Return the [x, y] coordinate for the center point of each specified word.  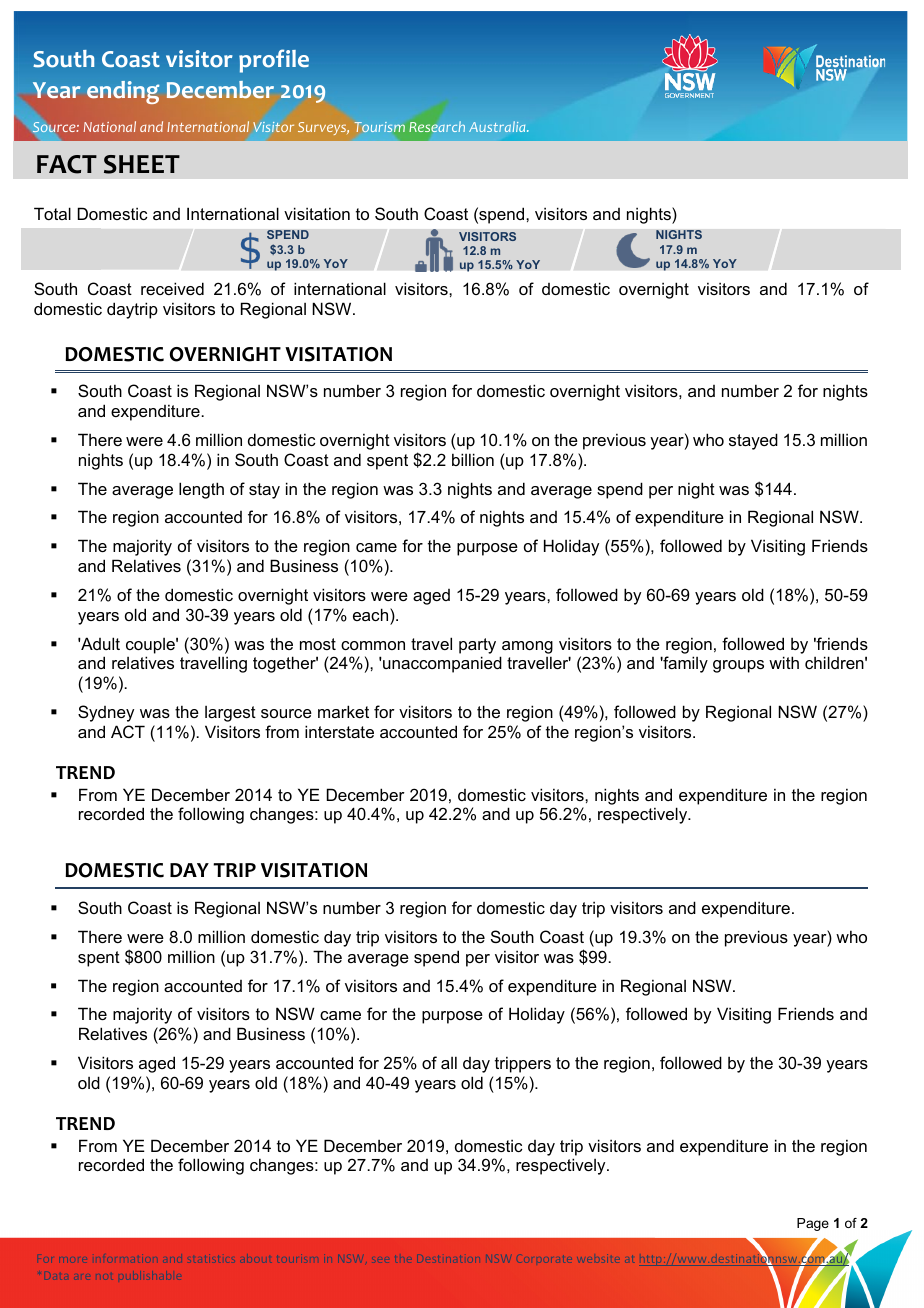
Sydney [106, 713]
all [449, 1062]
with [784, 662]
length [201, 490]
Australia [498, 126]
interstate [339, 731]
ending [123, 92]
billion [473, 459]
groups [738, 666]
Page [813, 1224]
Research [437, 126]
